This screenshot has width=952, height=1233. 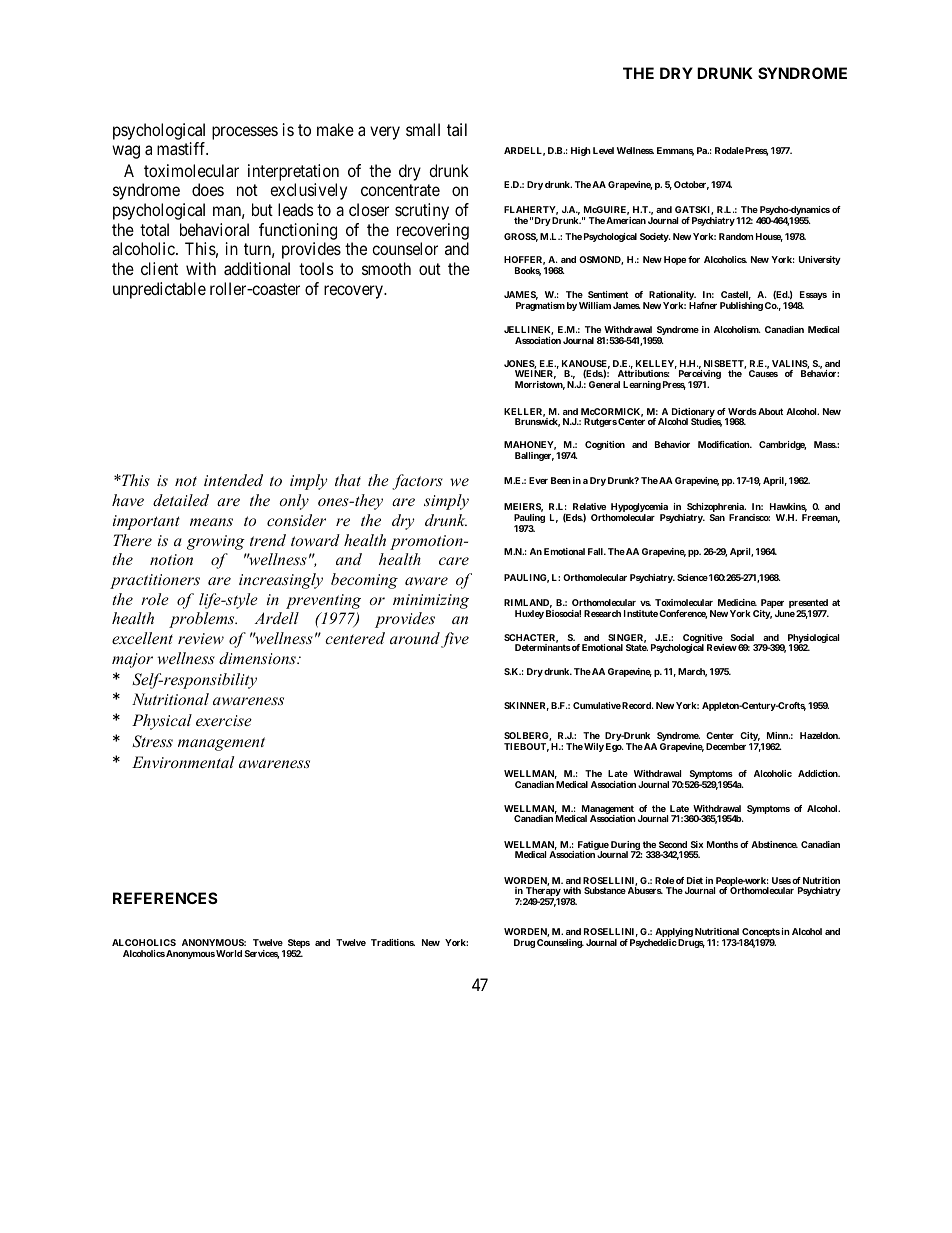 I want to click on Applying, so click(x=674, y=934).
